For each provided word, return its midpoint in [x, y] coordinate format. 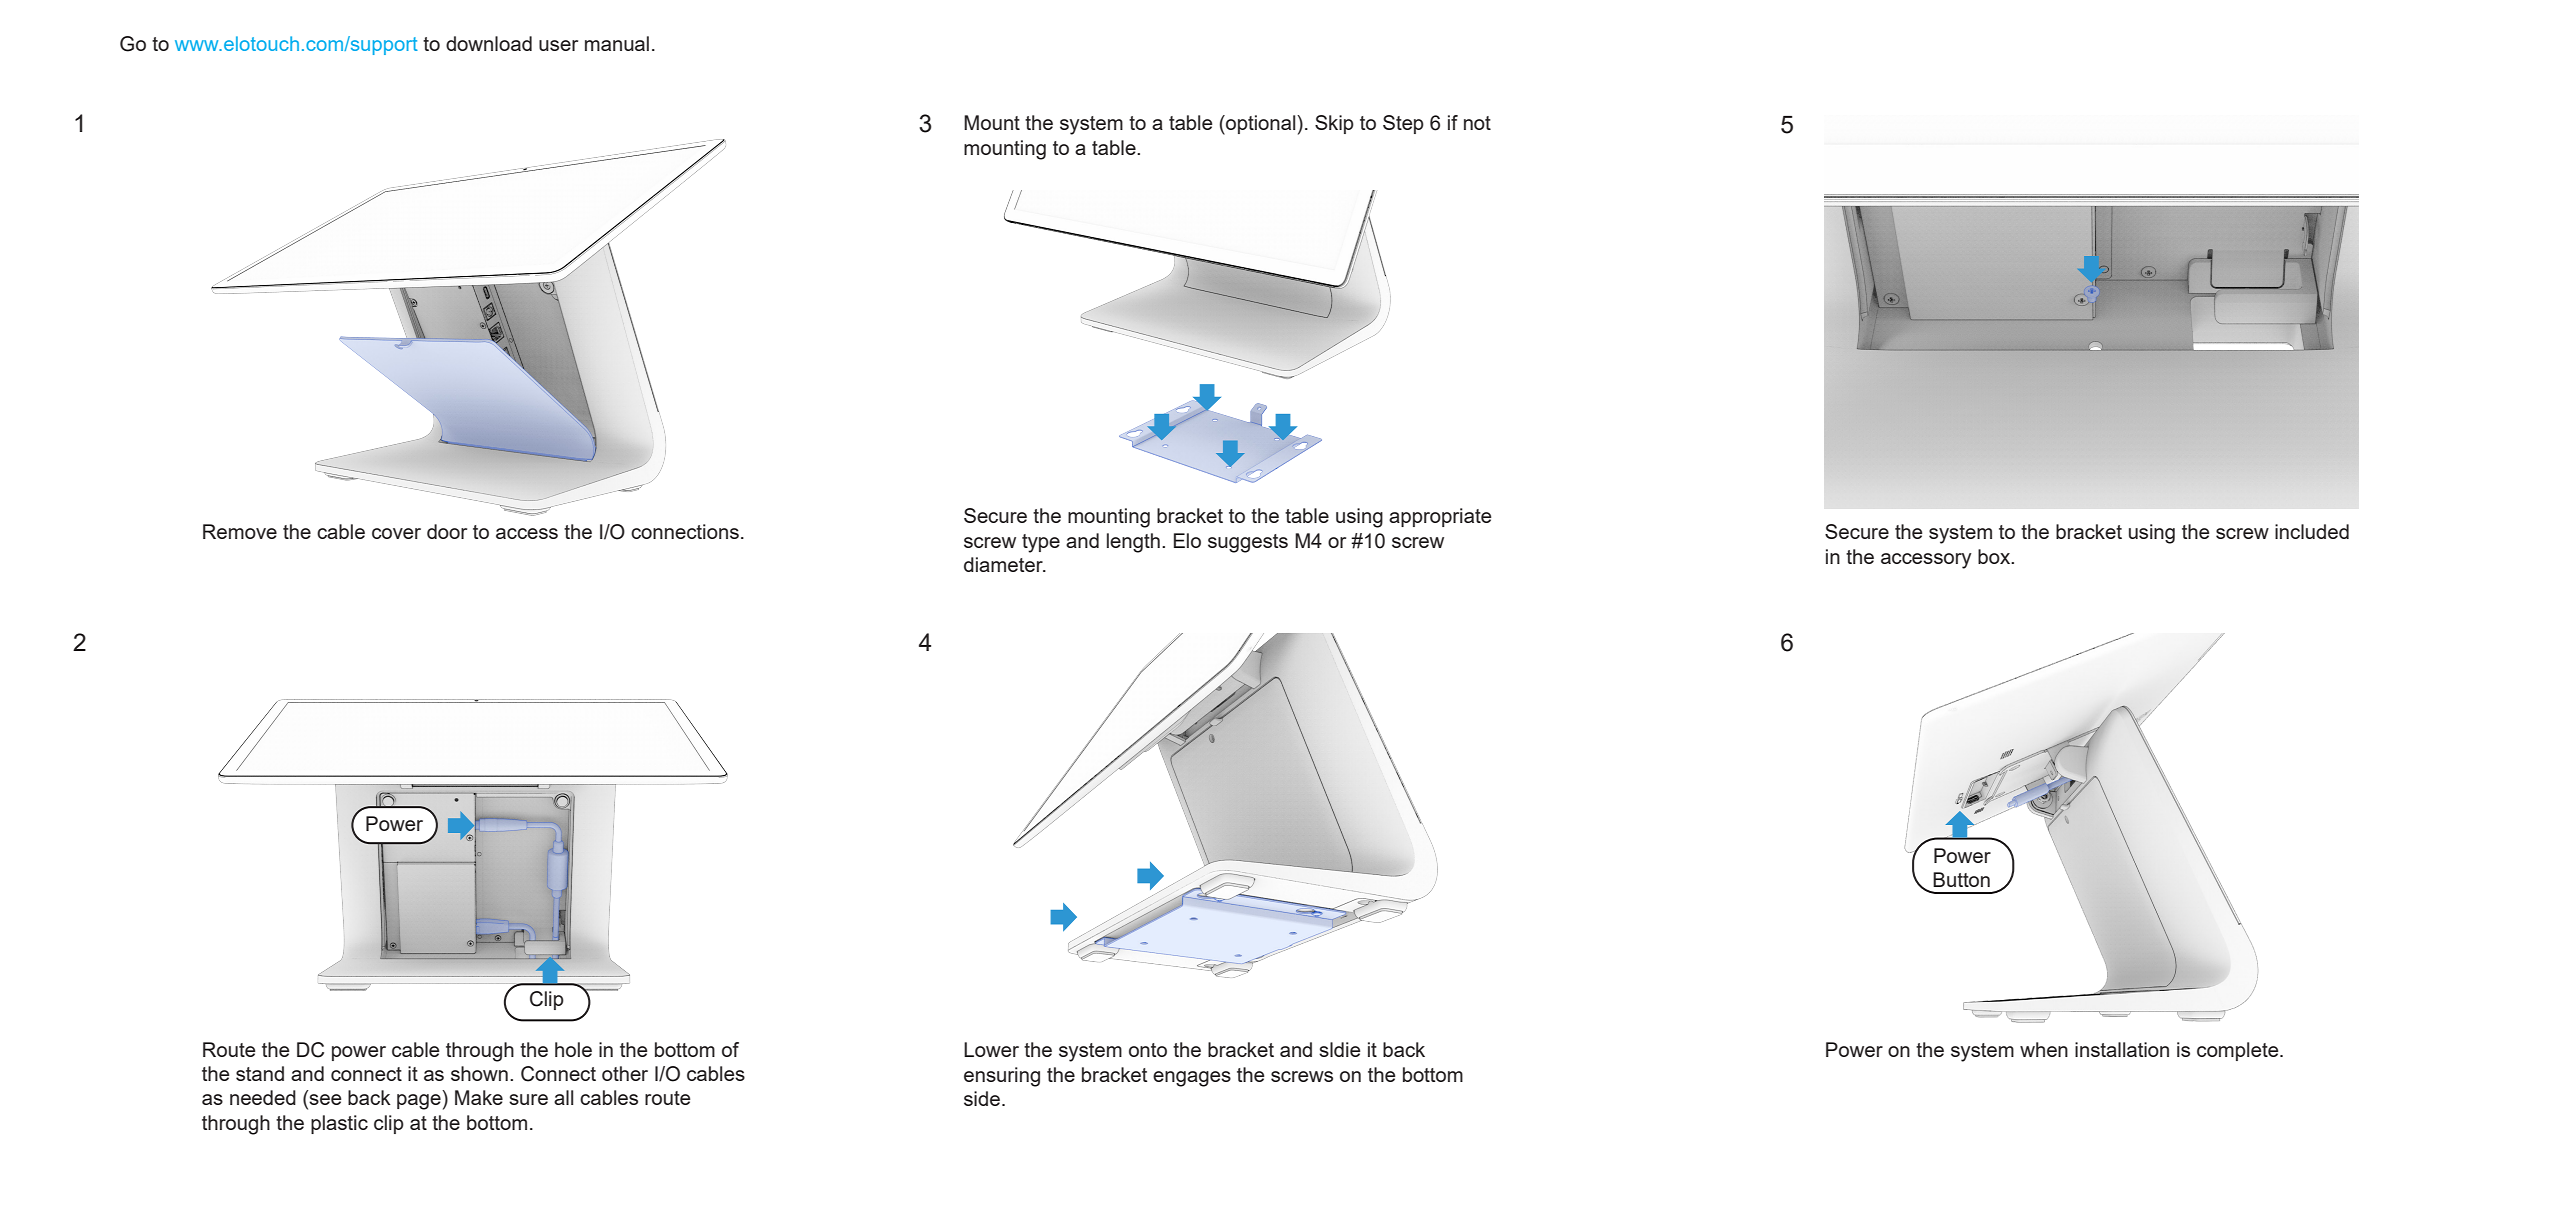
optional [1261, 125]
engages [1192, 1079]
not [1477, 123]
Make [479, 1097]
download [489, 43]
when [2044, 1049]
